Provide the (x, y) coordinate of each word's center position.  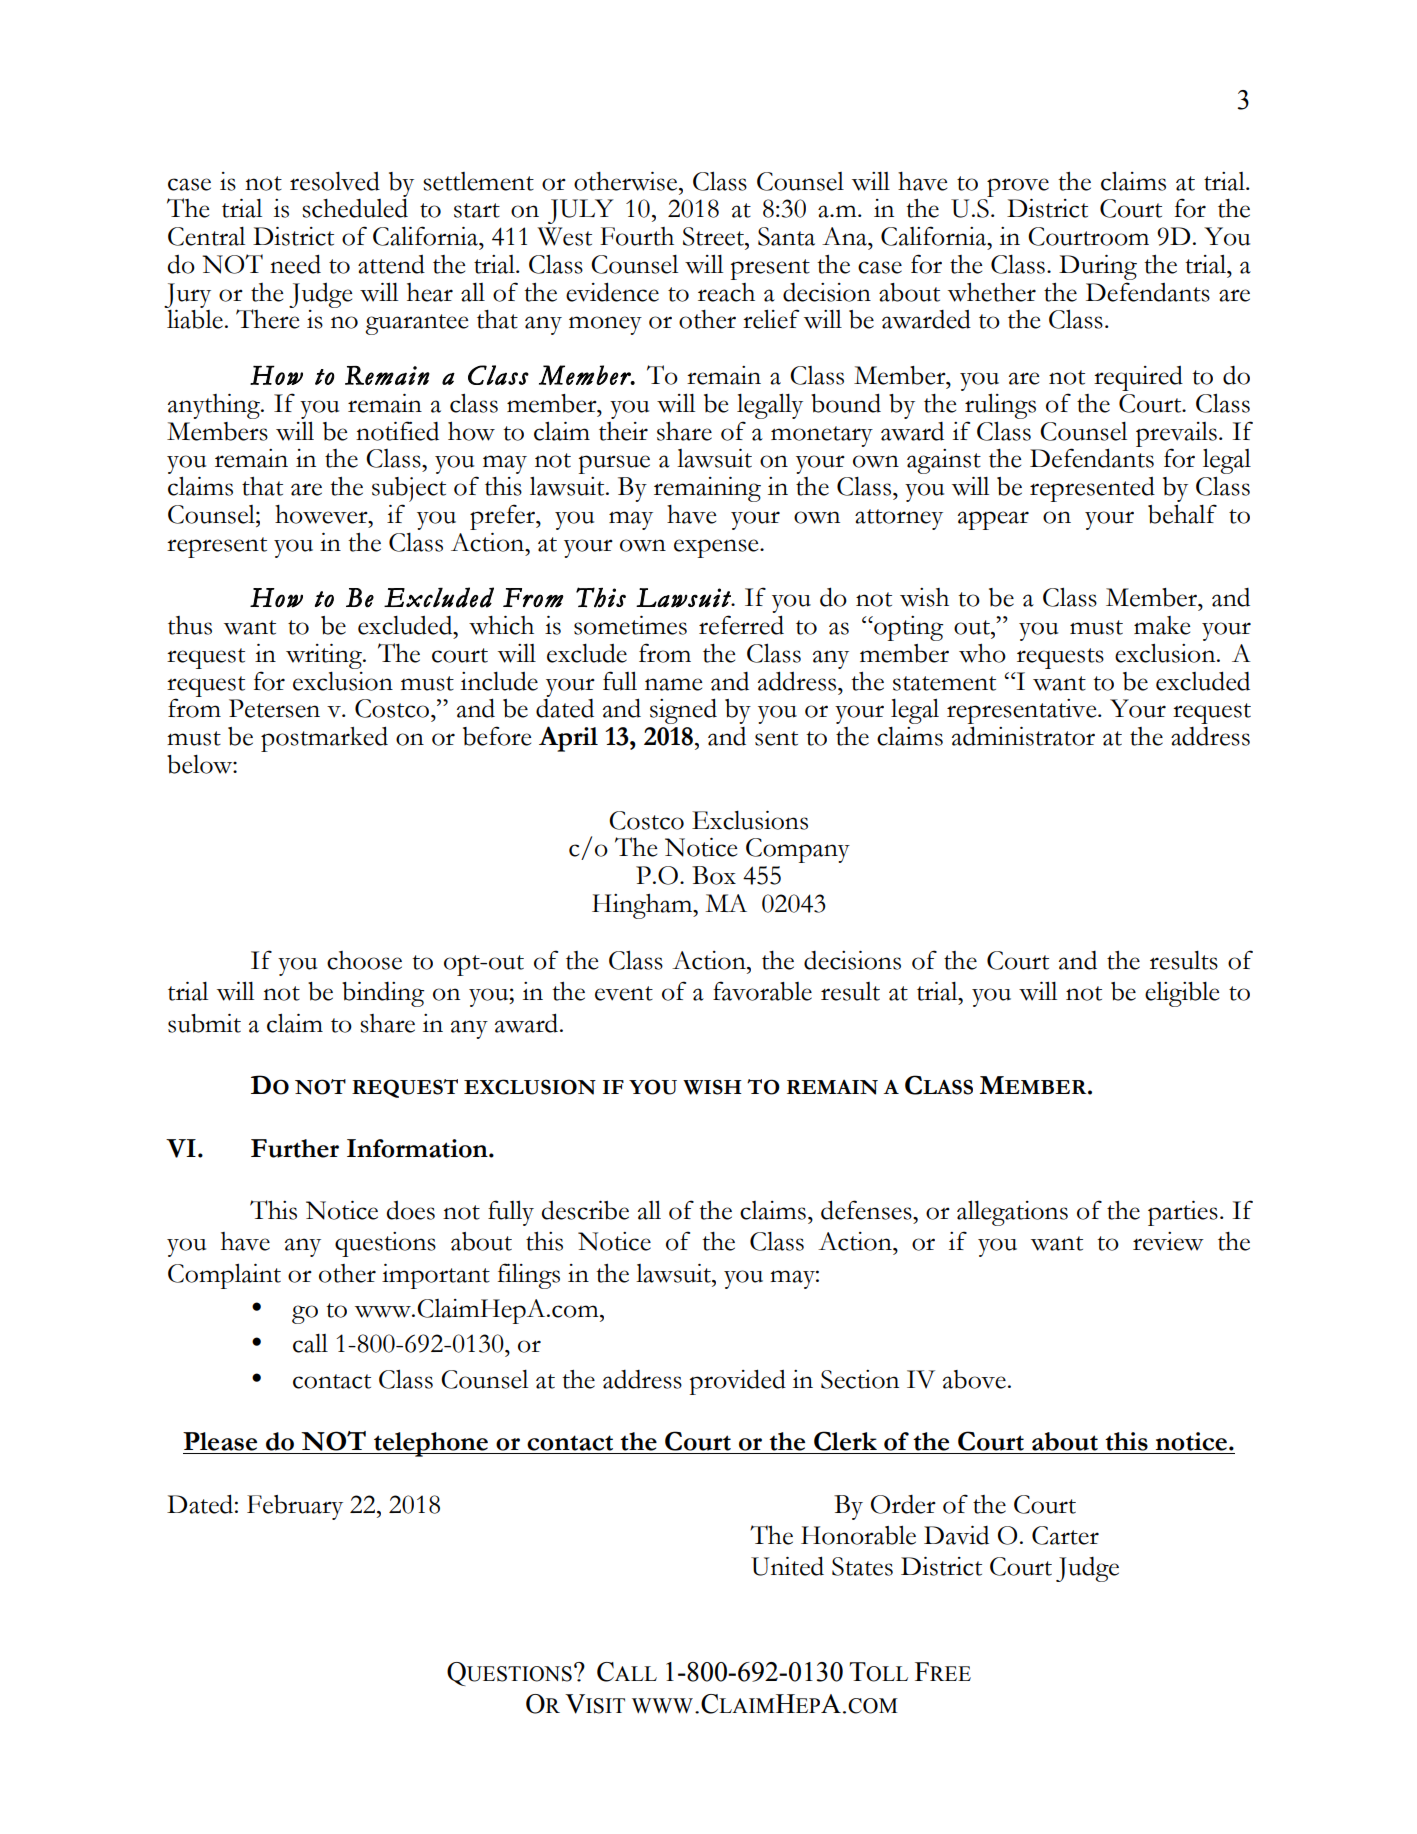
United (787, 1566)
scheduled (355, 208)
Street (714, 236)
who (982, 653)
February (295, 1507)
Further (295, 1148)
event (624, 993)
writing (325, 656)
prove (1018, 187)
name (673, 684)
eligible (1182, 994)
